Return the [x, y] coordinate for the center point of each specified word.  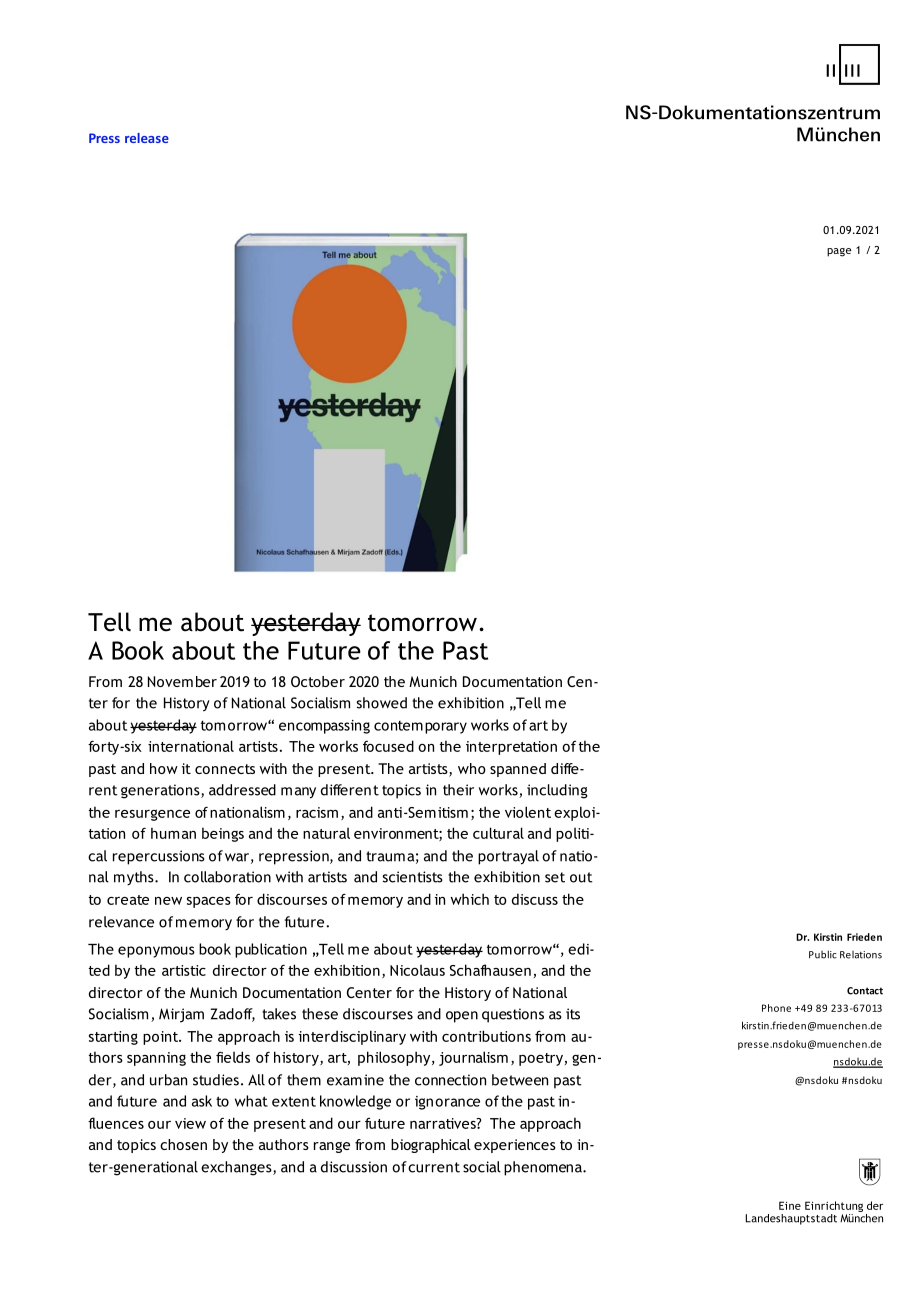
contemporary [420, 727]
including [557, 791]
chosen [183, 1144]
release [147, 138]
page [839, 252]
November [182, 681]
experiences [515, 1146]
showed [382, 703]
